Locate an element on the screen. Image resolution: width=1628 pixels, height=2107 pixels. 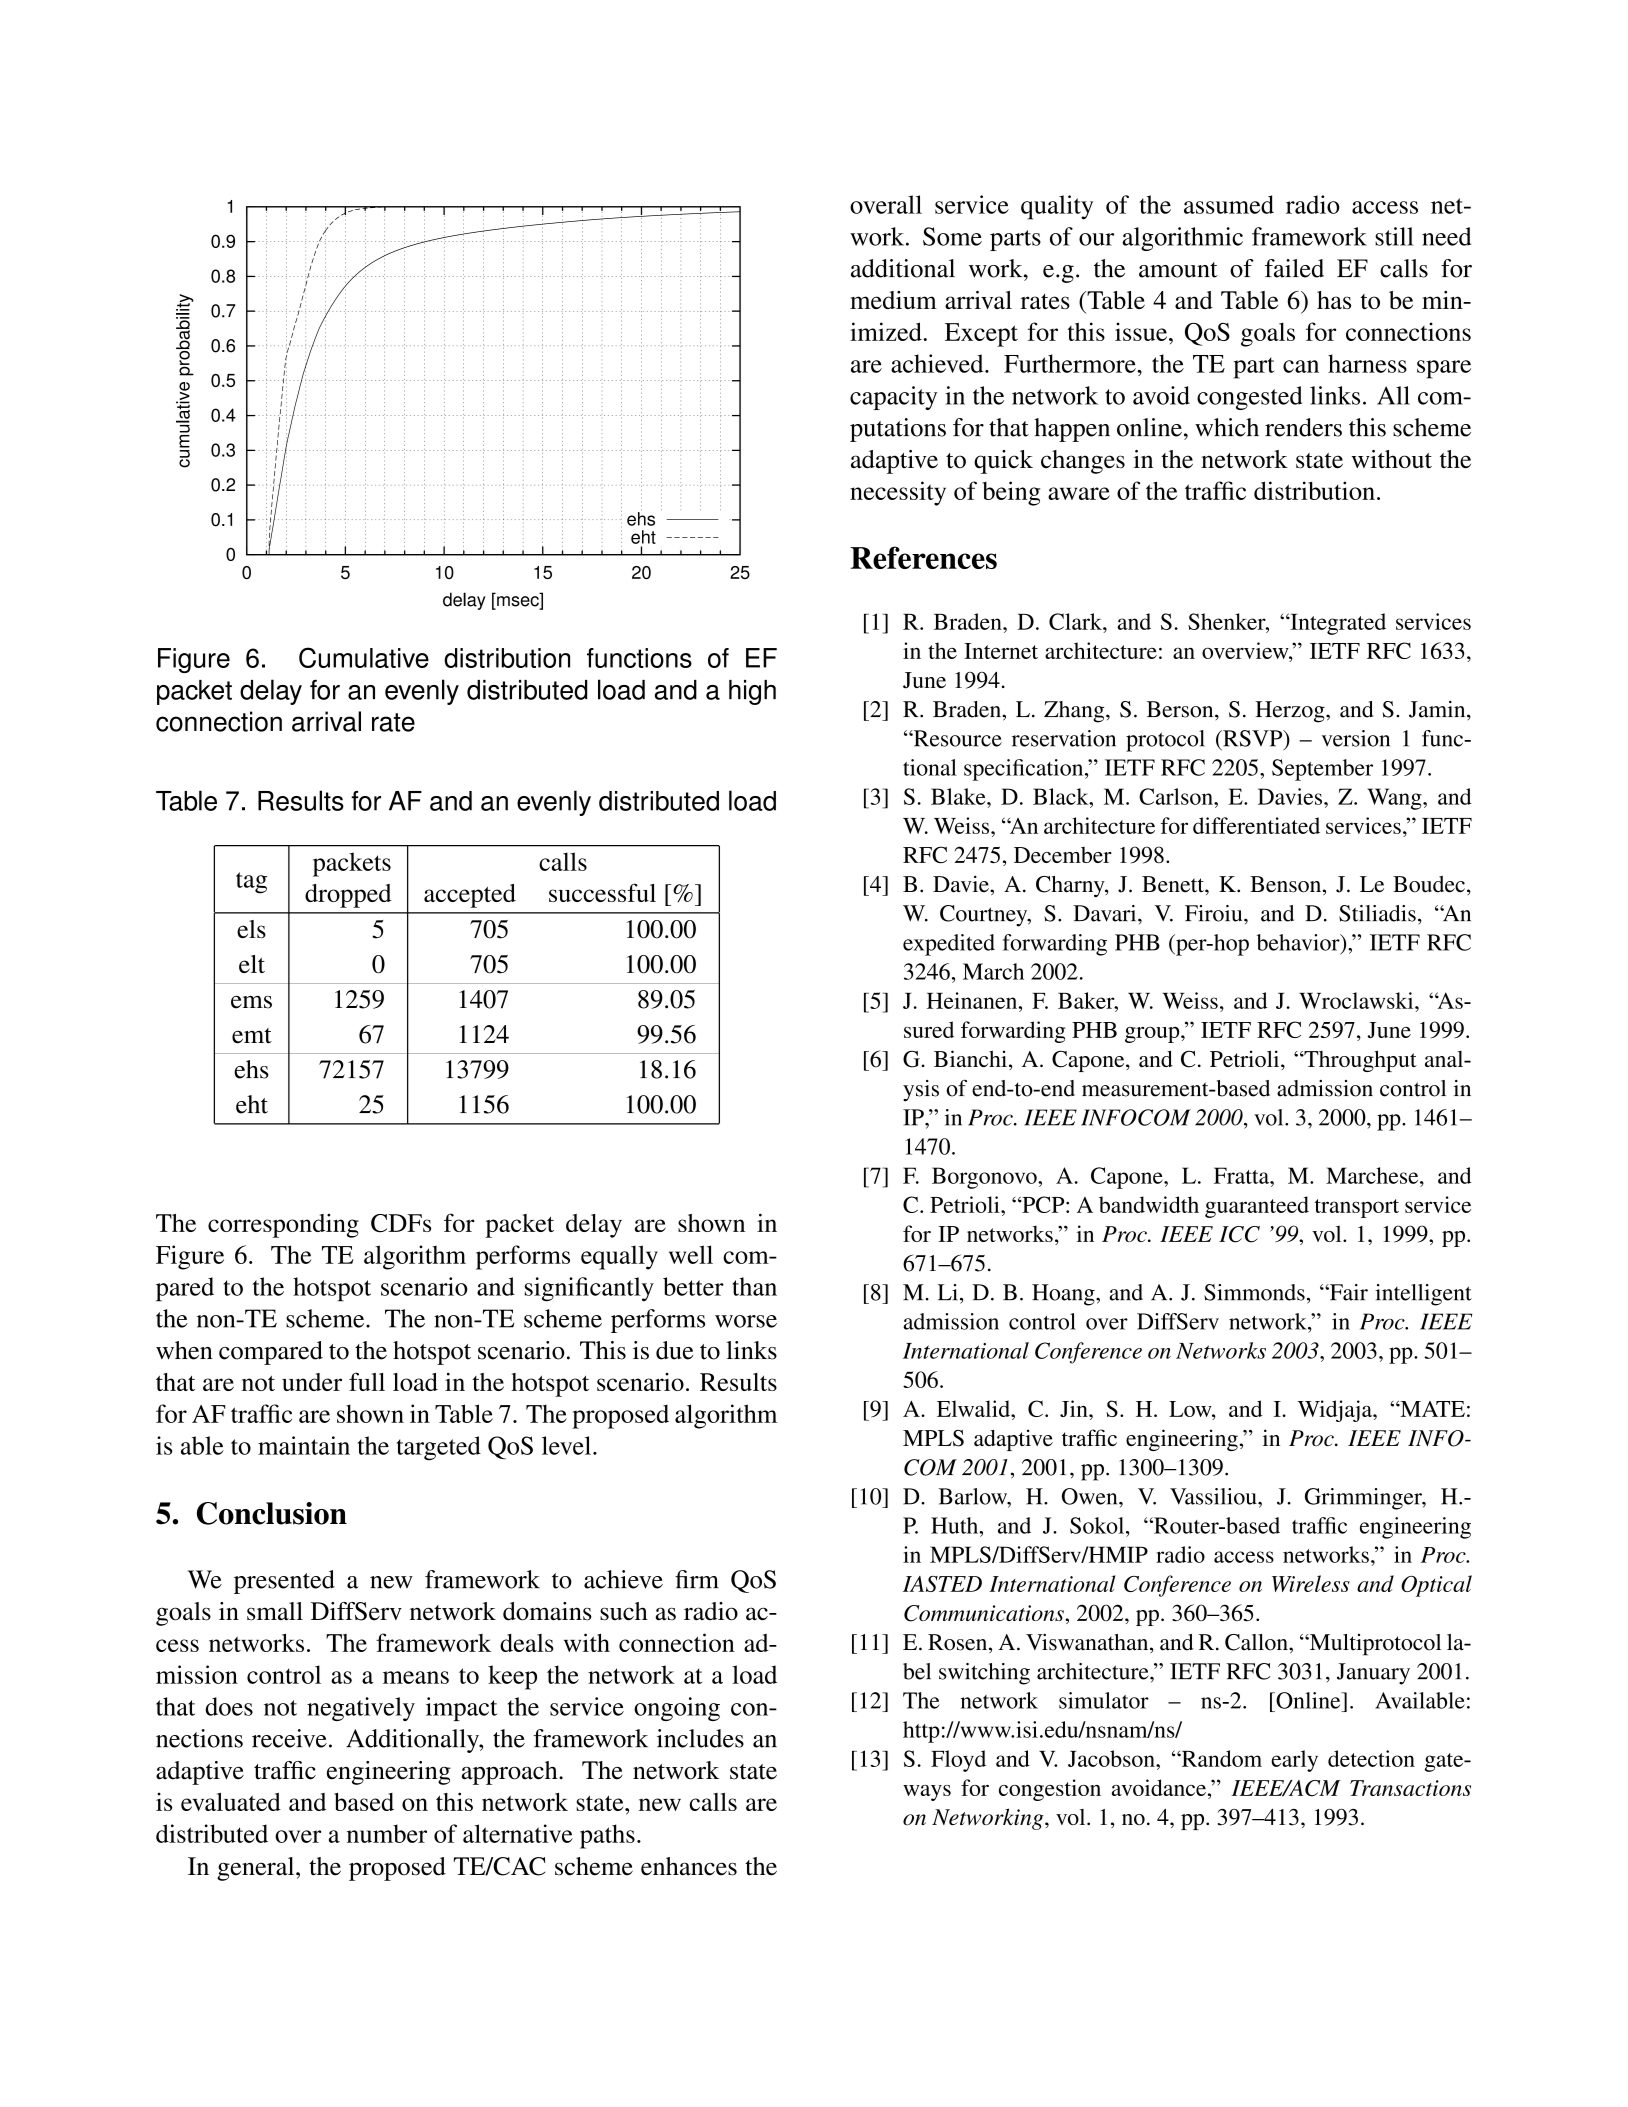
worse is located at coordinates (746, 1321).
